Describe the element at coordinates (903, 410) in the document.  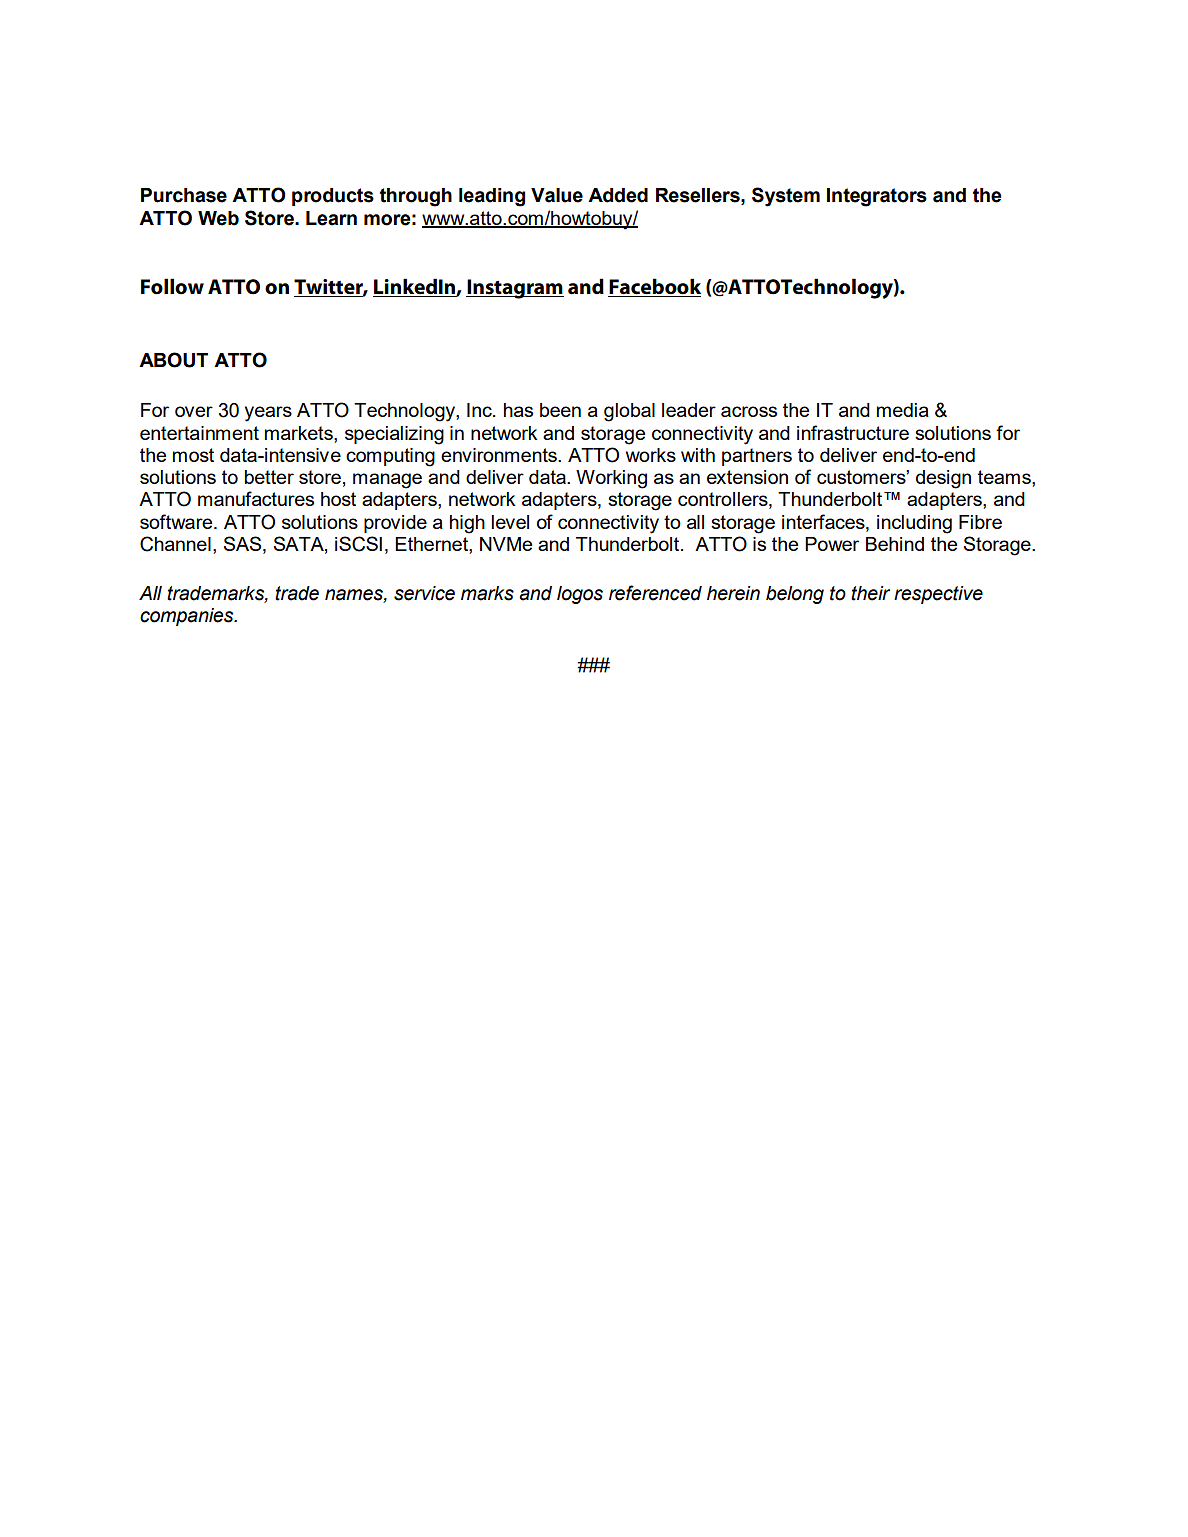
I see `media` at that location.
